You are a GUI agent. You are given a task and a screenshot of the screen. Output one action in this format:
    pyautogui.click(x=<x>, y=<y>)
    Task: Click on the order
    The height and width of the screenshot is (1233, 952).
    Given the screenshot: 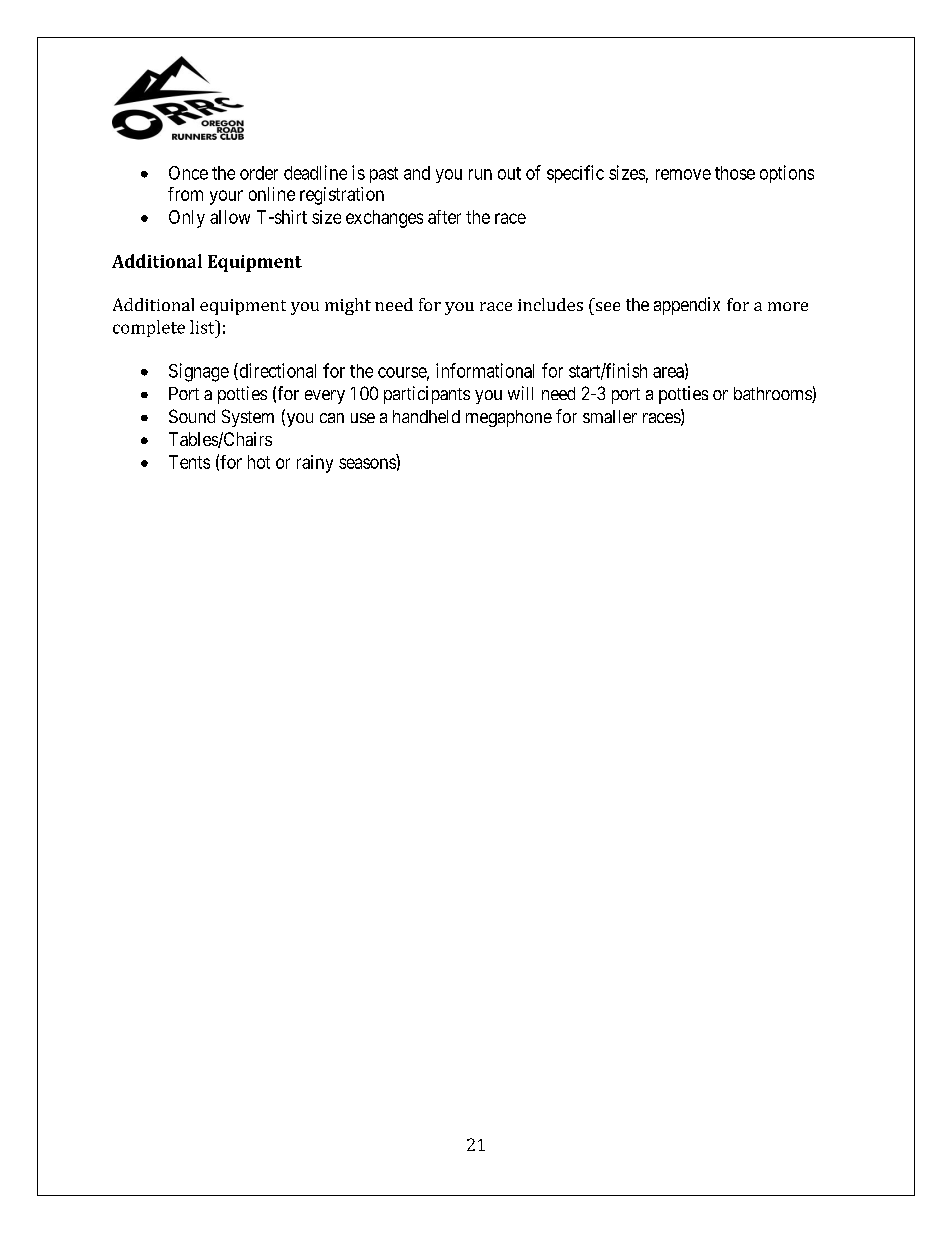 What is the action you would take?
    pyautogui.click(x=259, y=173)
